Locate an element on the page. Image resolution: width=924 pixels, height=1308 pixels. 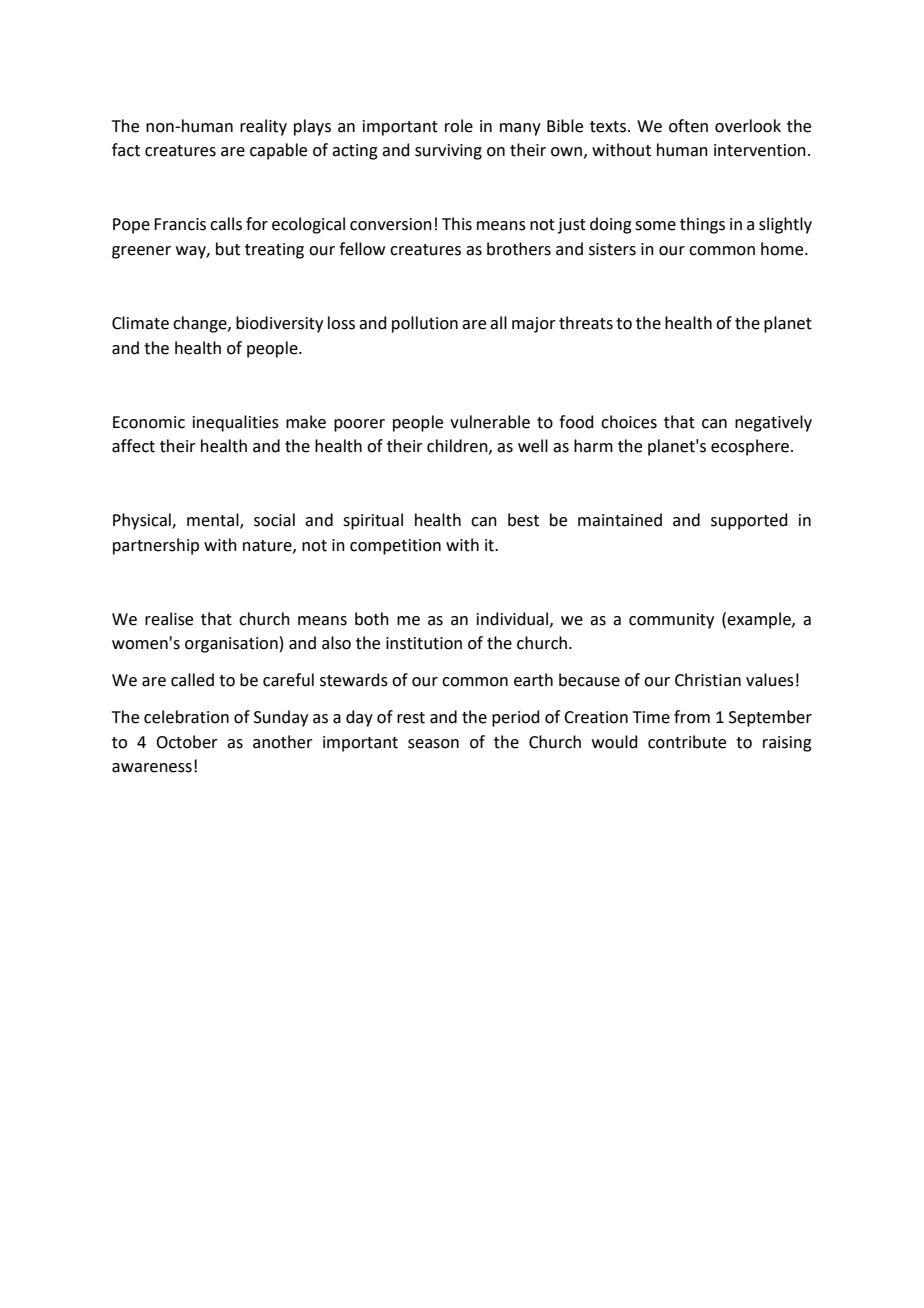
community is located at coordinates (671, 621).
